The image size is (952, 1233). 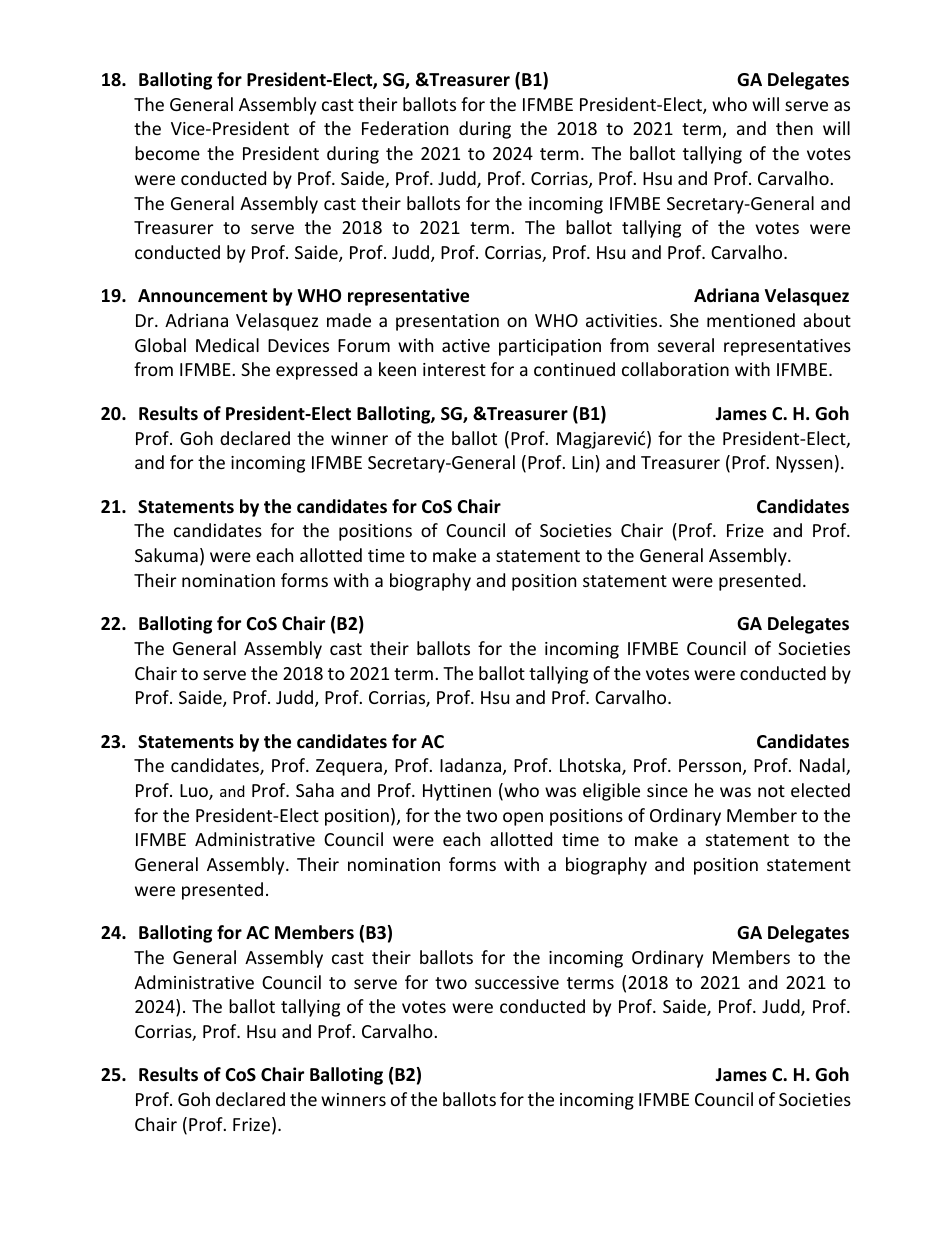 What do you see at coordinates (195, 792) in the screenshot?
I see `Luo` at bounding box center [195, 792].
